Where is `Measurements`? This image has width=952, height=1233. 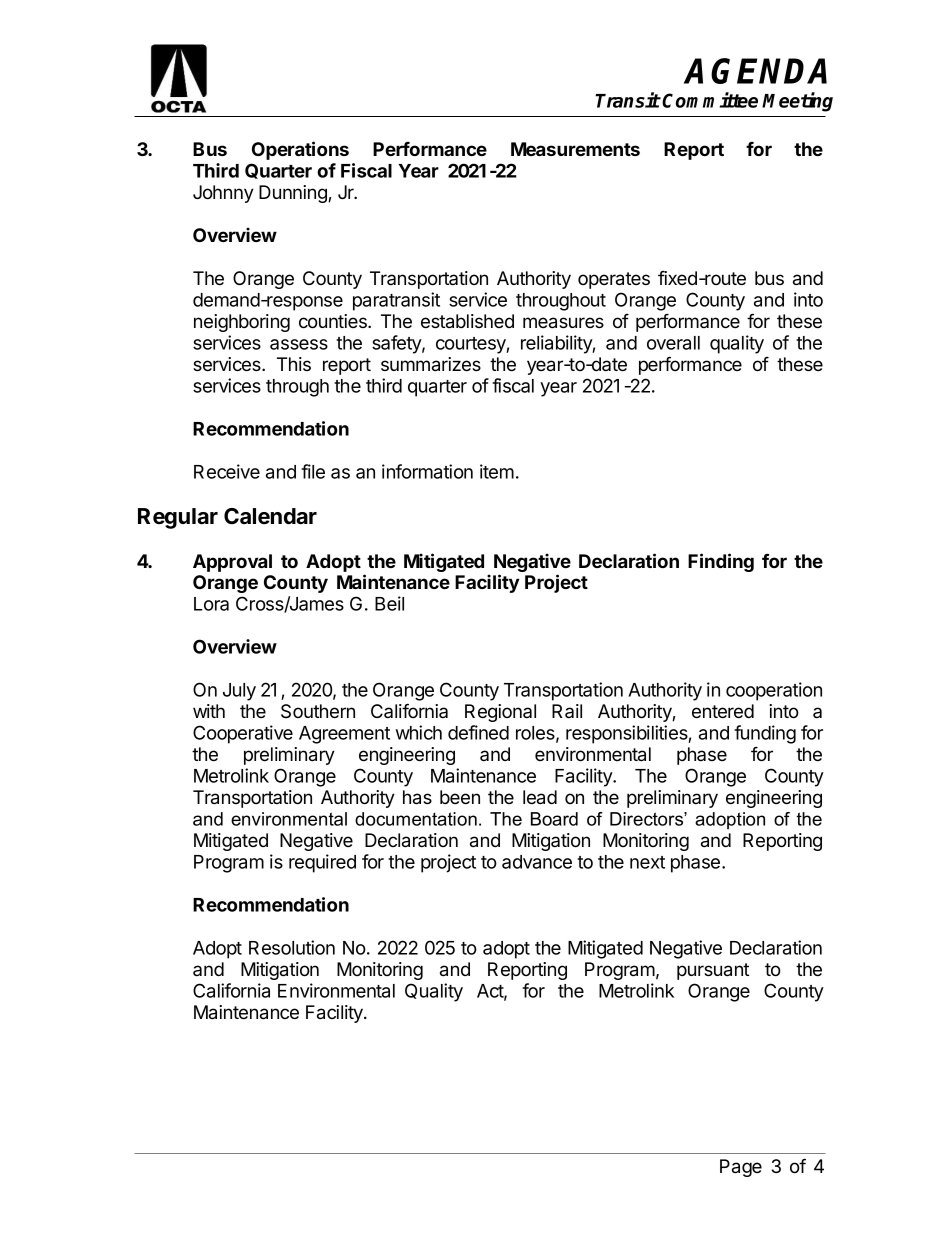 Measurements is located at coordinates (575, 149).
